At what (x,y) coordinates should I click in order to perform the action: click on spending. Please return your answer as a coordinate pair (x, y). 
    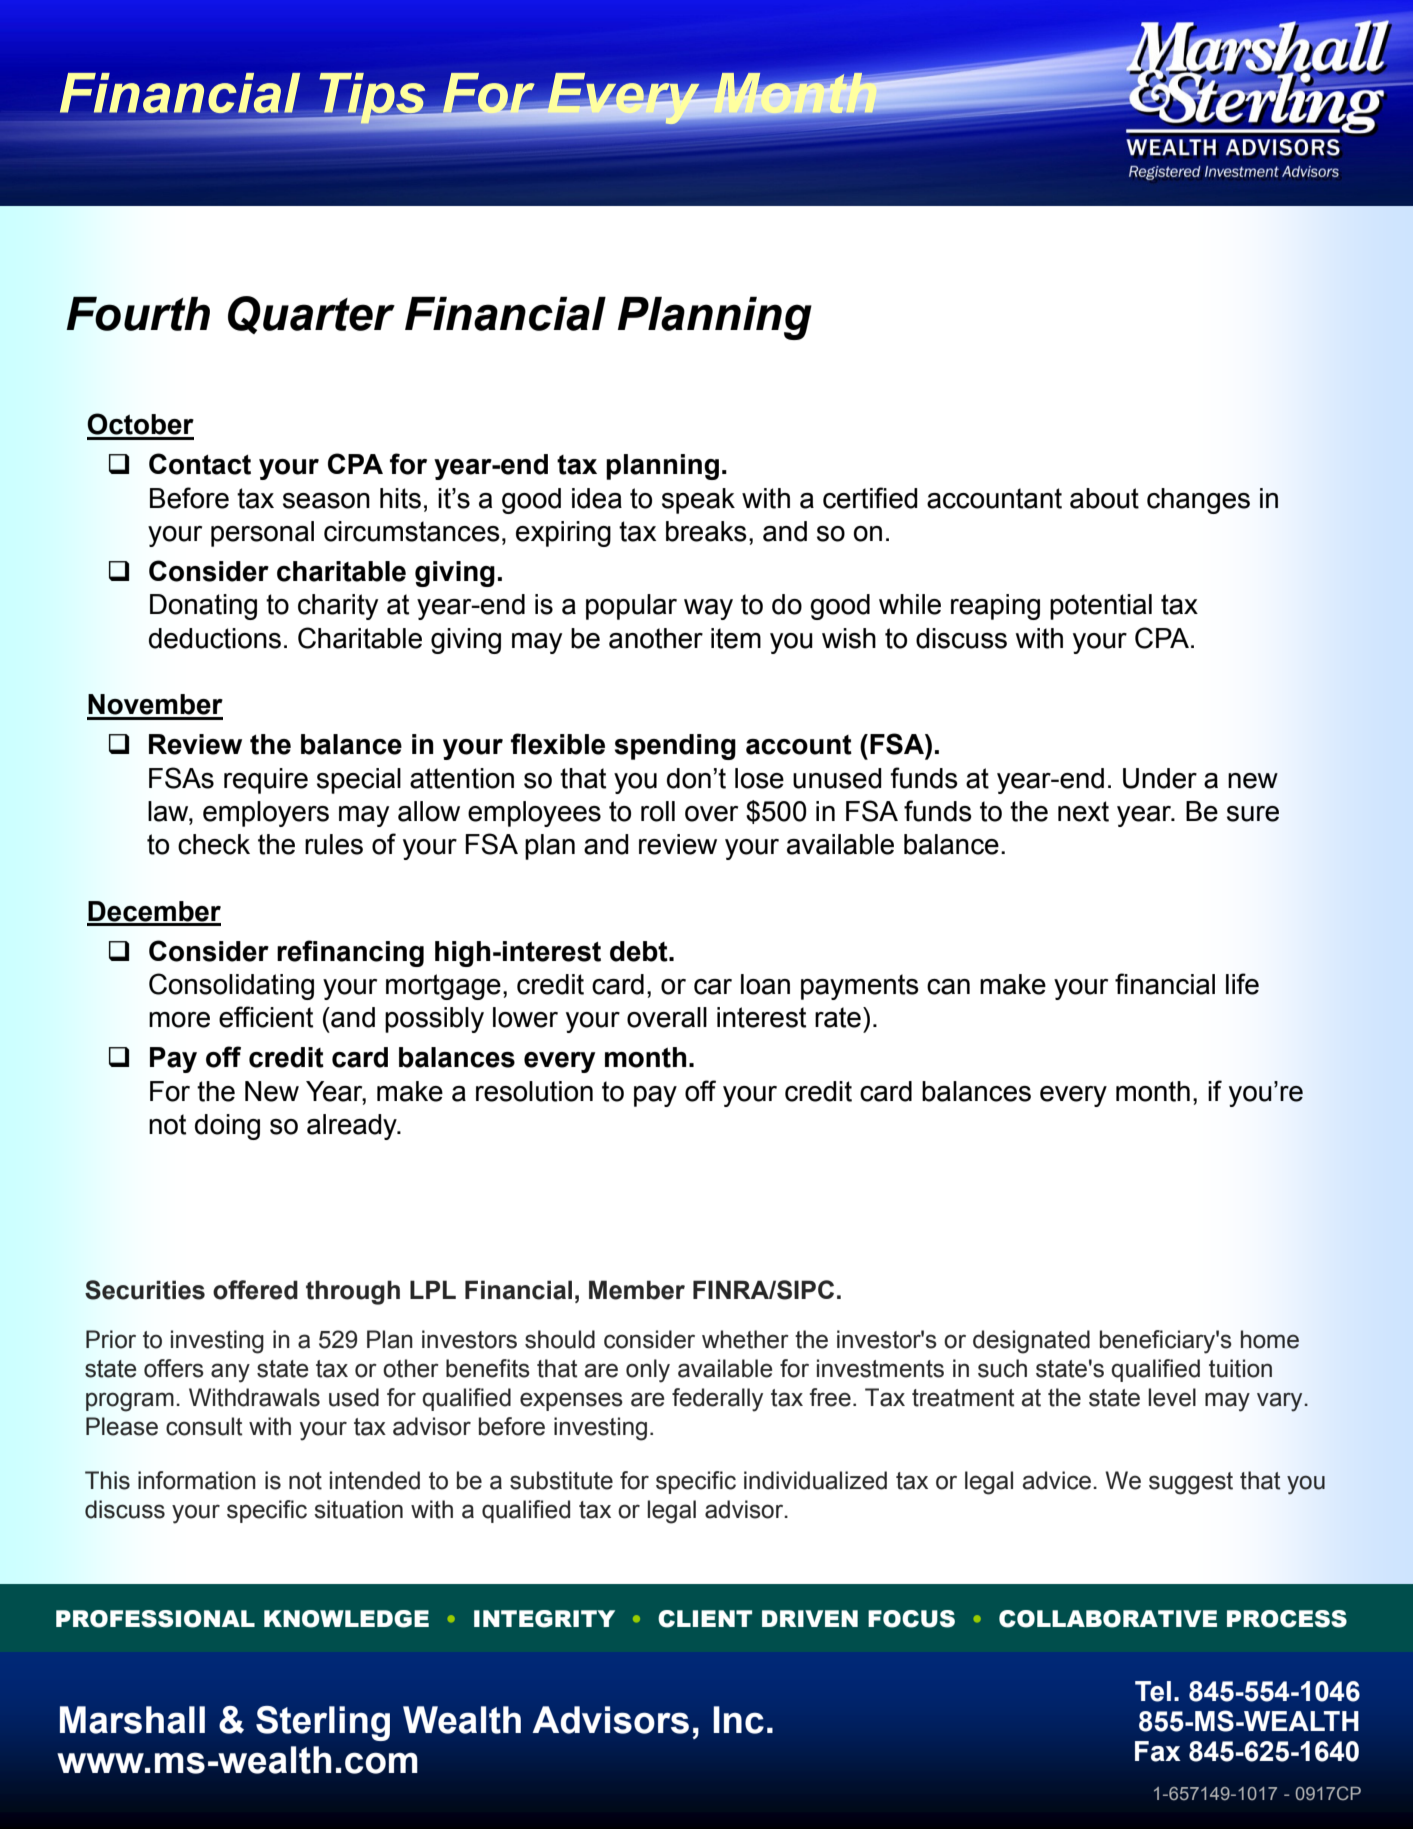
    Looking at the image, I should click on (675, 747).
